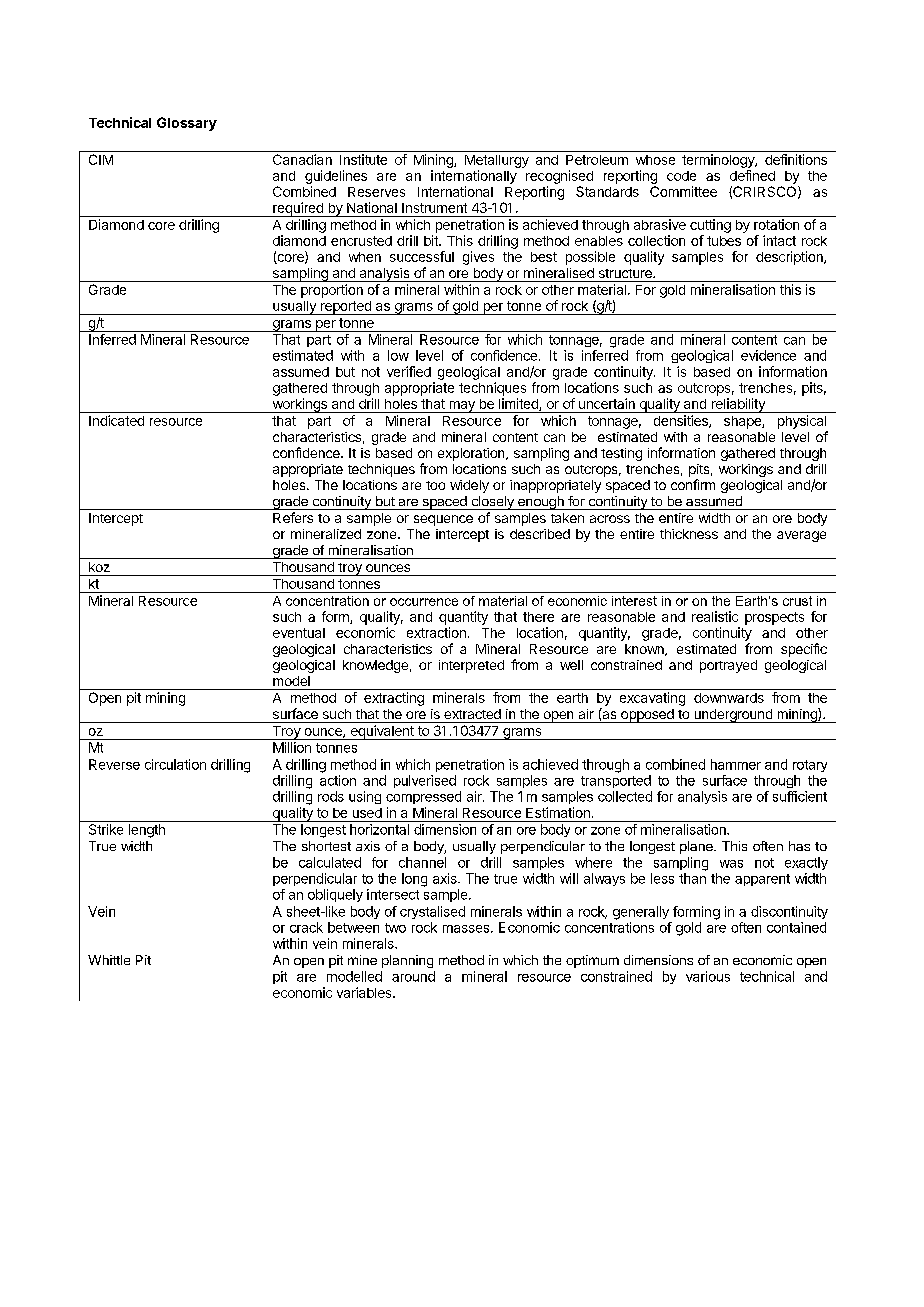 The width and height of the screenshot is (924, 1307). Describe the element at coordinates (752, 175) in the screenshot. I see `defined` at that location.
